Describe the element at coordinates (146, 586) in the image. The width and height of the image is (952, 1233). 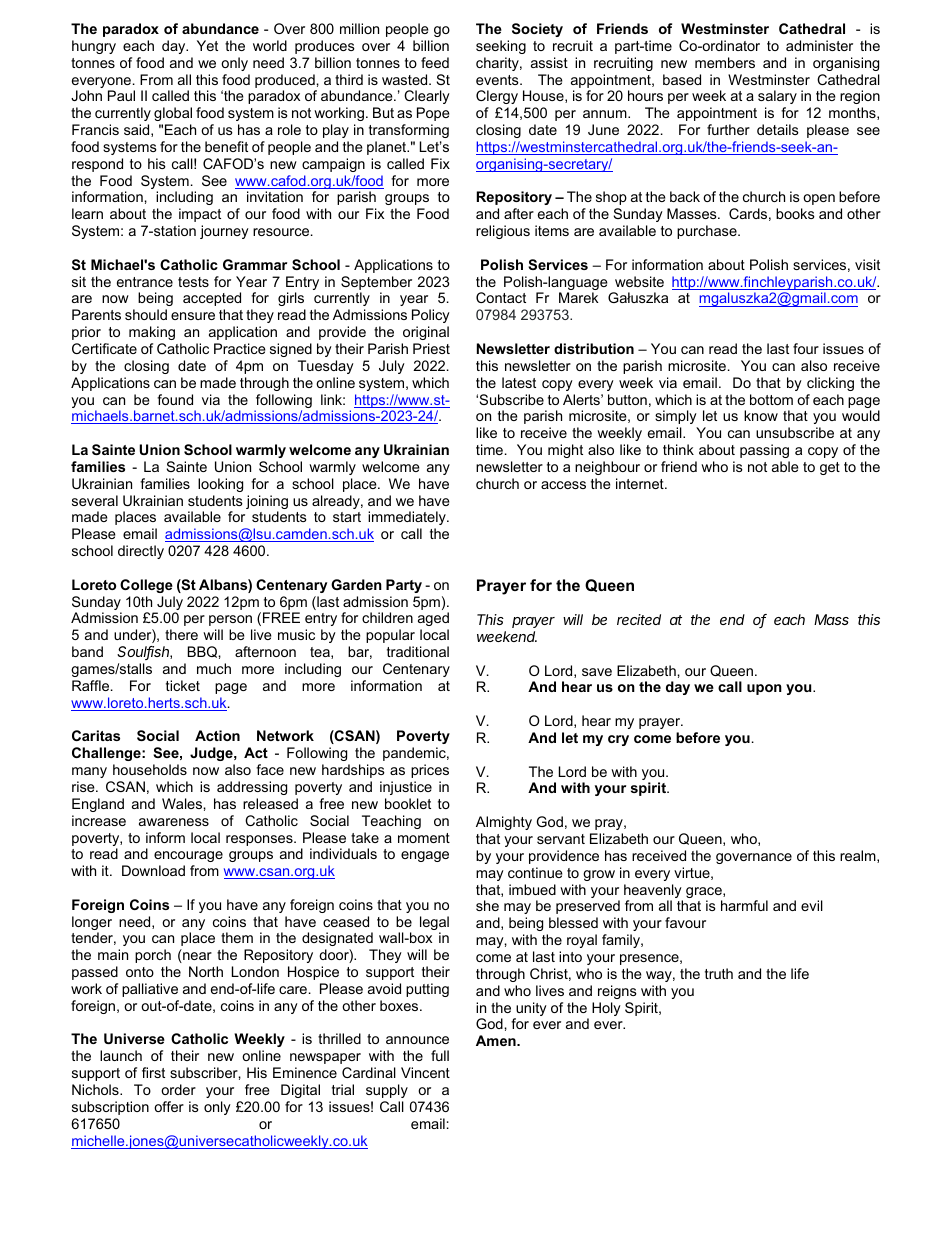
I see `College` at that location.
